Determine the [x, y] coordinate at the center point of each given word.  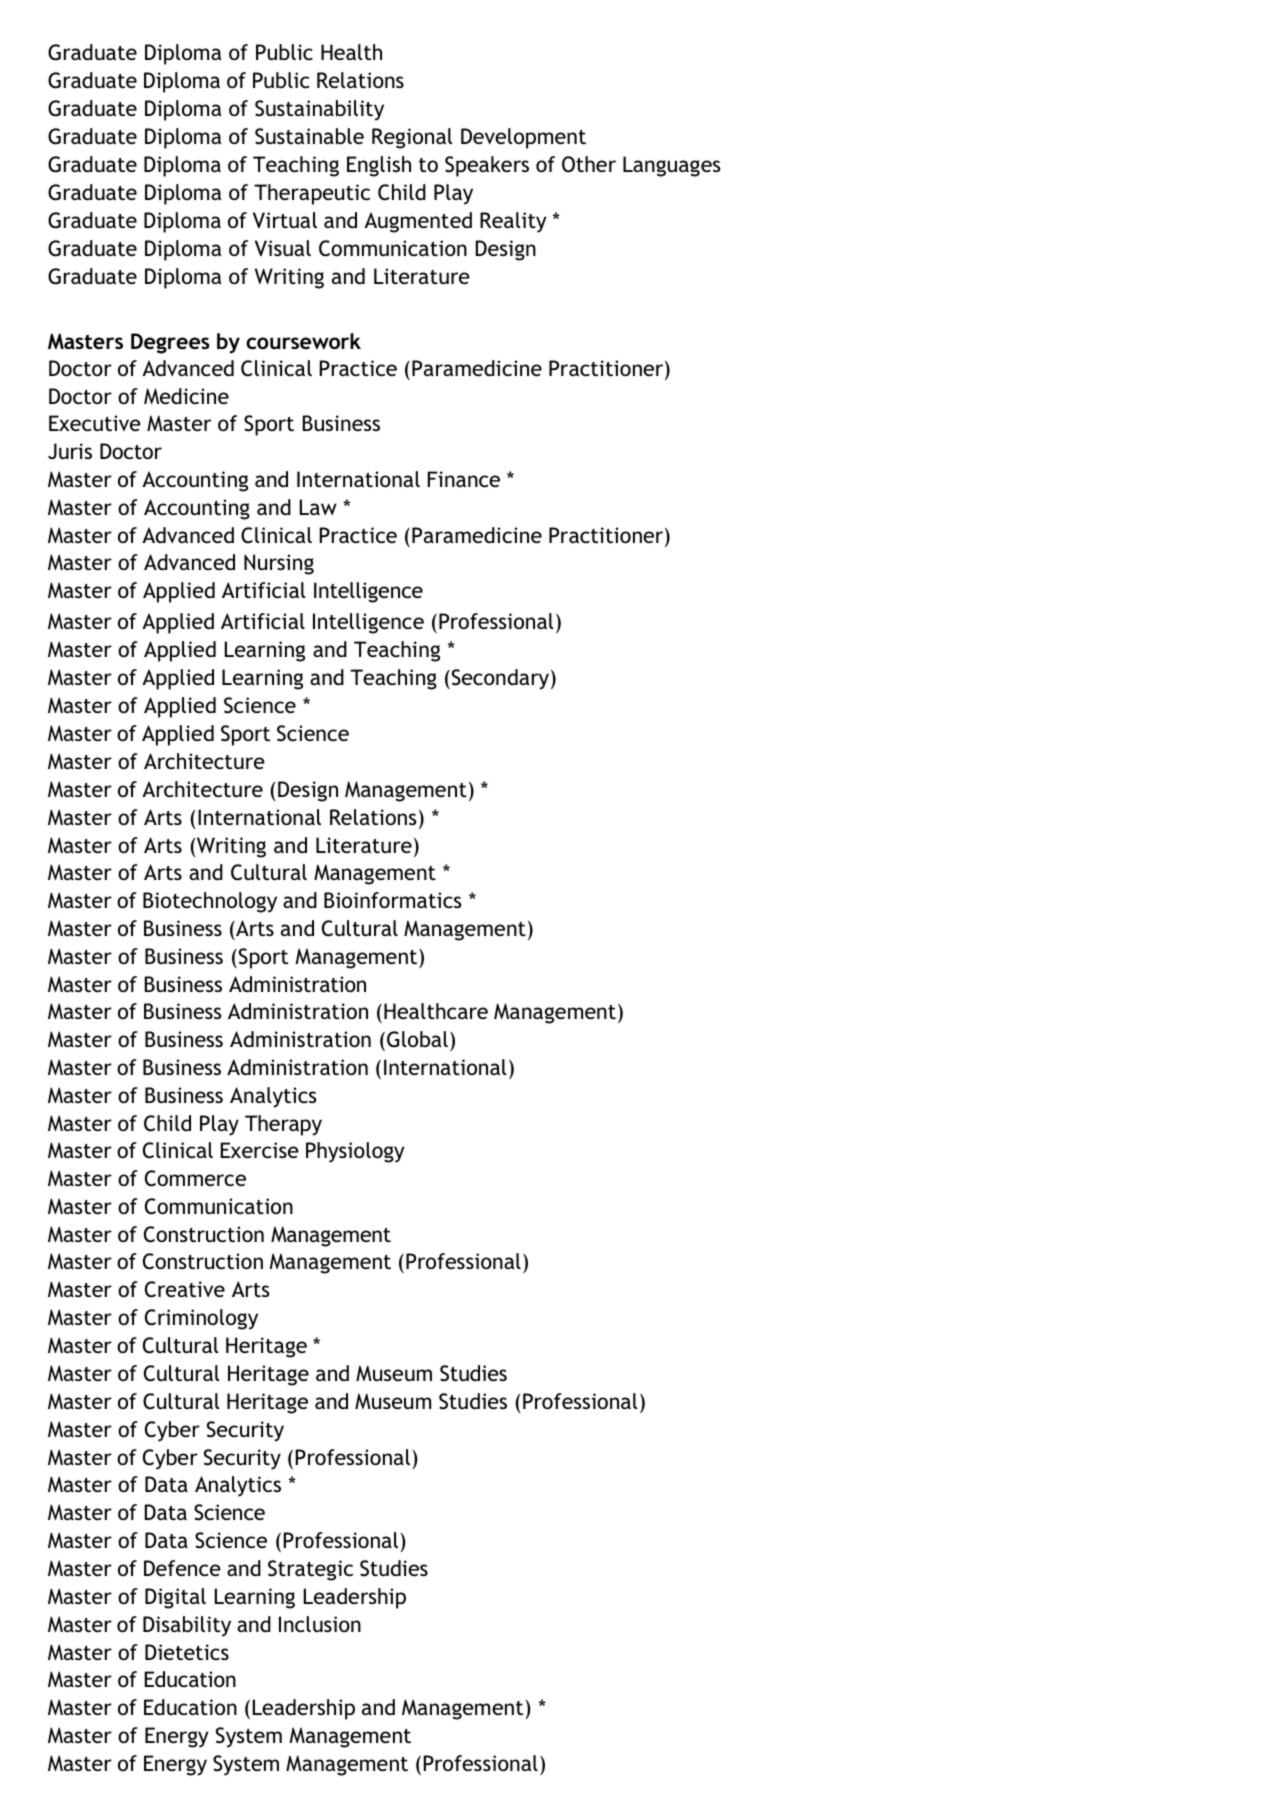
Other [589, 164]
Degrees [170, 343]
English [379, 166]
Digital [175, 1598]
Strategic [310, 1570]
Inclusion [320, 1624]
